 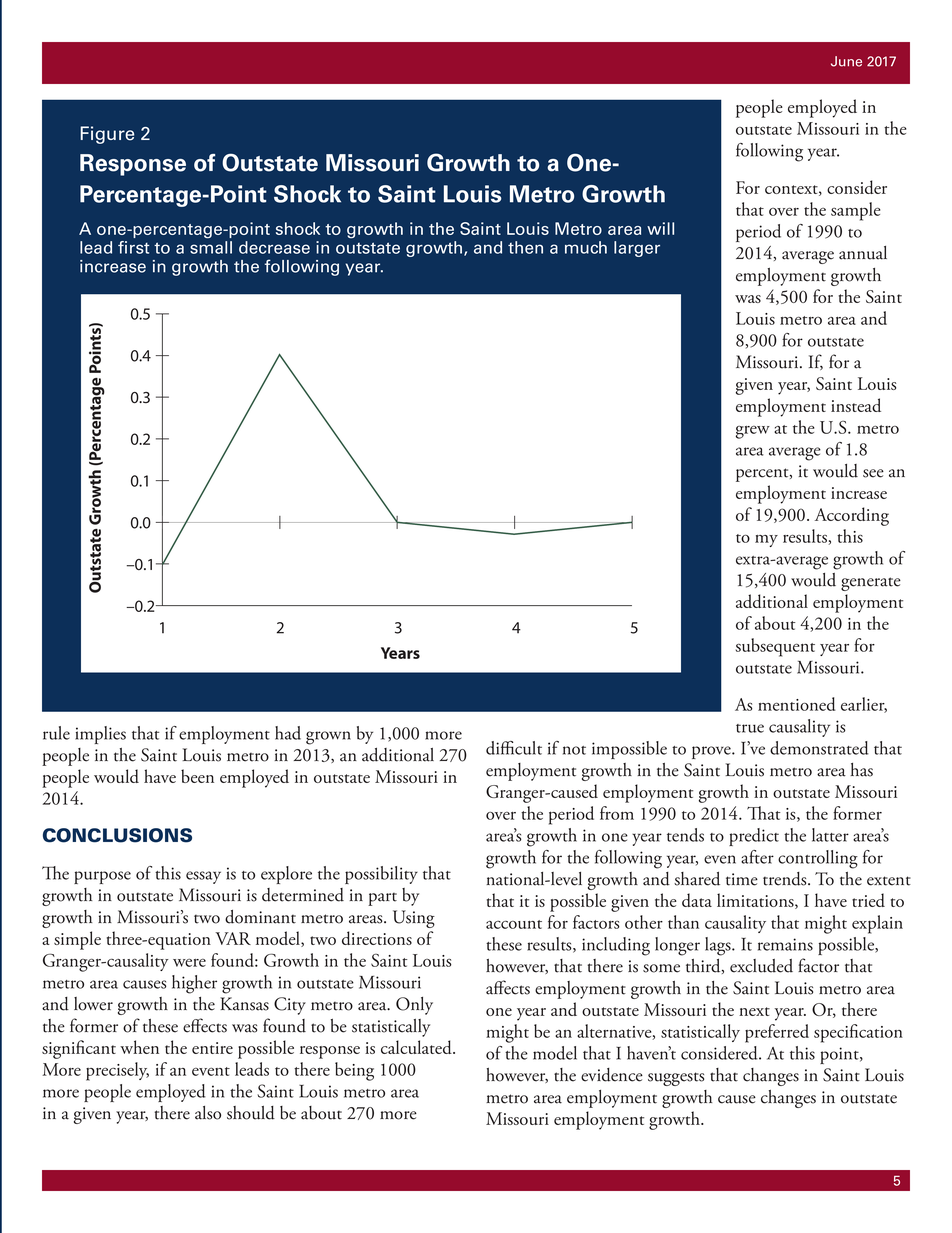 I want to click on then, so click(x=525, y=247).
